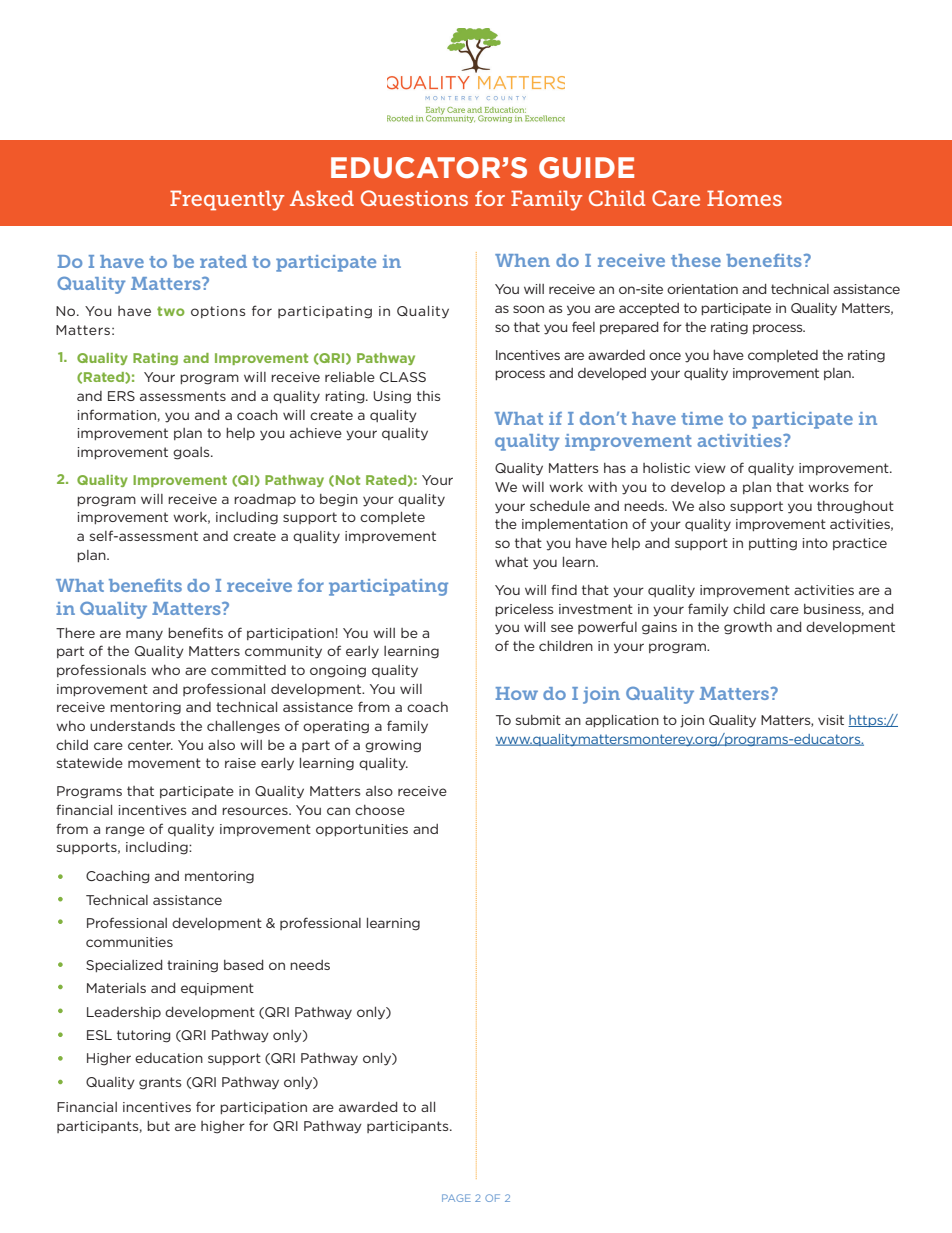  What do you see at coordinates (744, 198) in the screenshot?
I see `Homes` at bounding box center [744, 198].
